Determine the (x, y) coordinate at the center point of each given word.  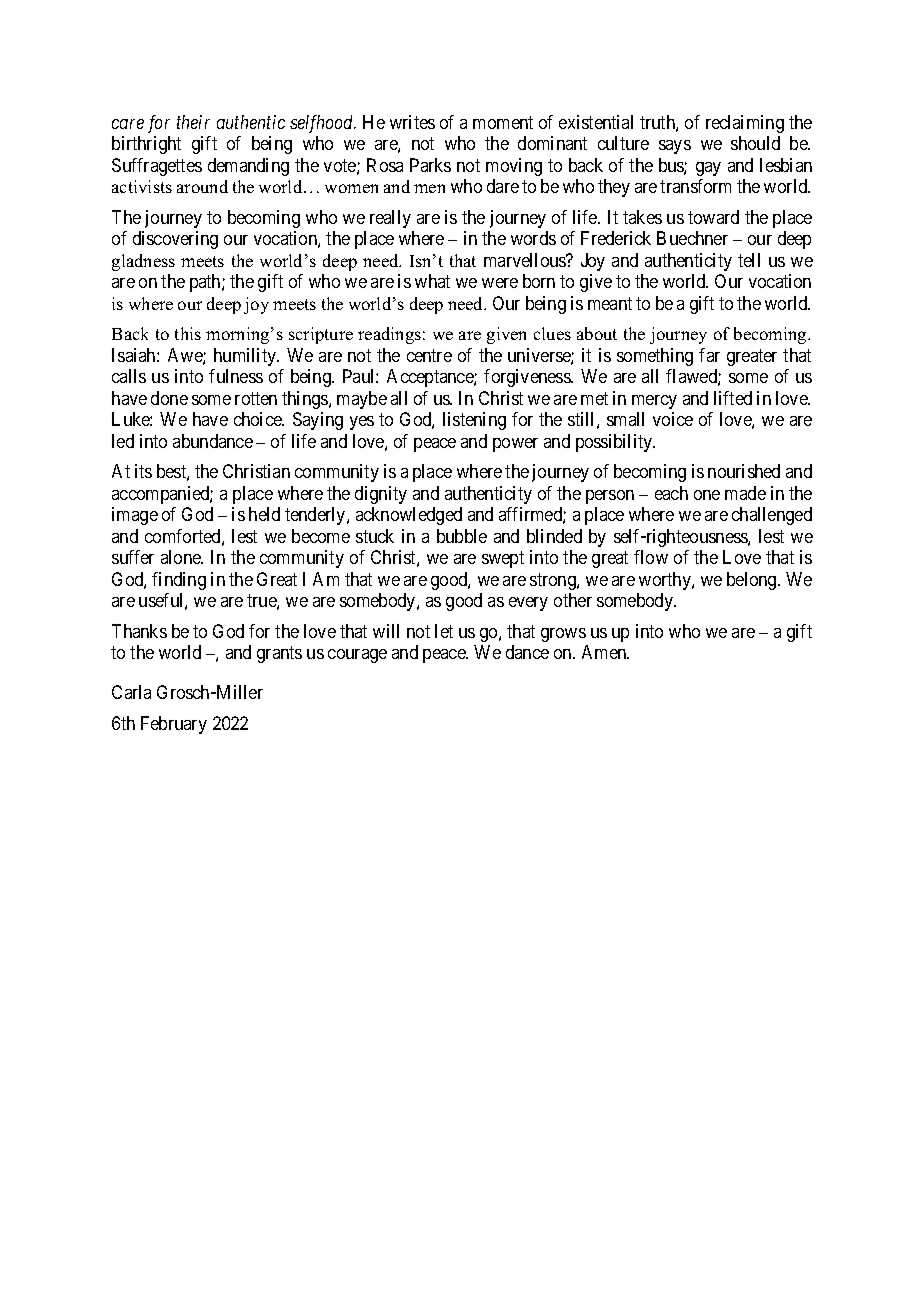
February (174, 725)
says (675, 147)
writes (412, 122)
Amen (605, 652)
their (193, 122)
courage (357, 656)
